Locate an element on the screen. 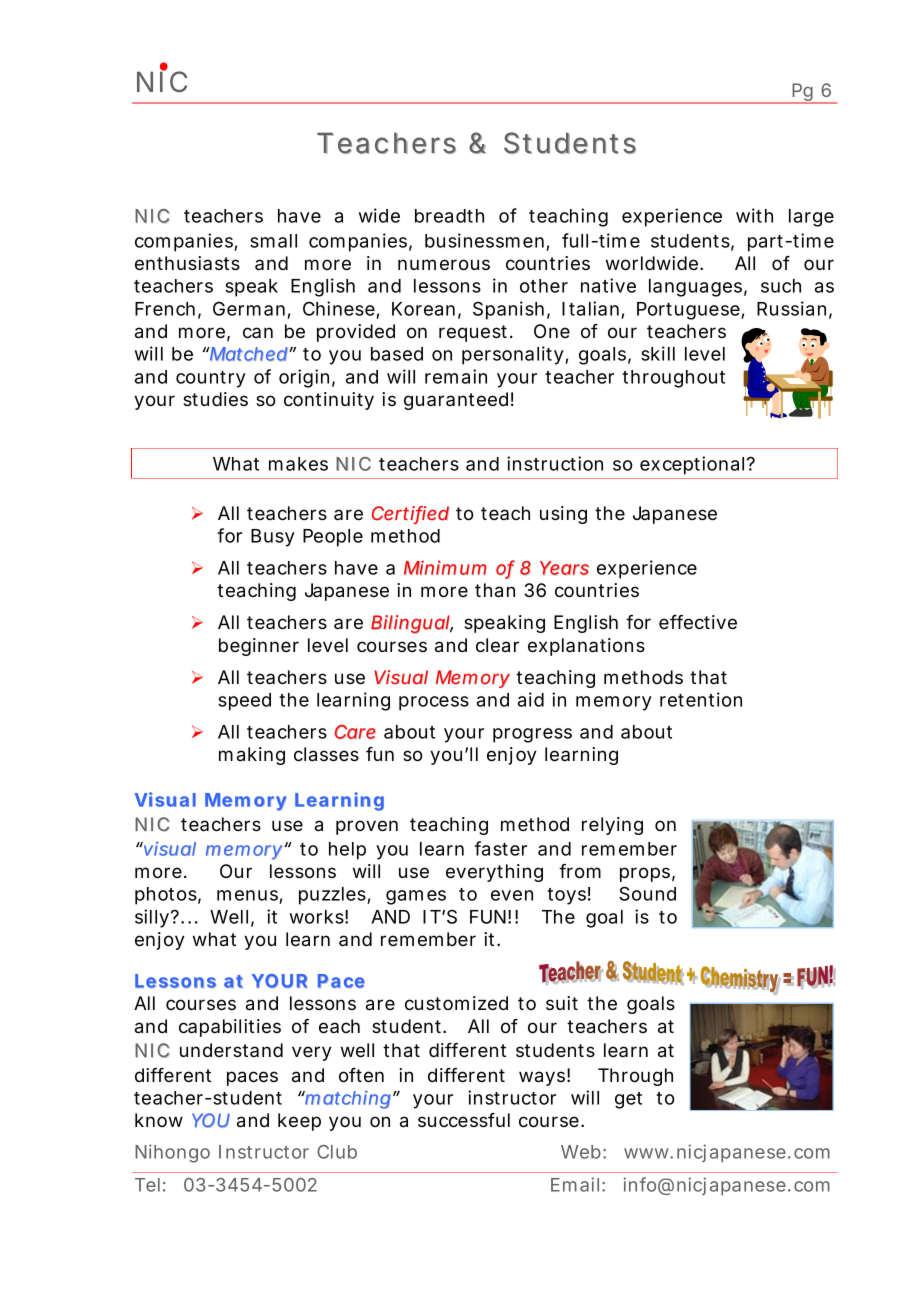 This screenshot has height=1308, width=924. speed is located at coordinates (244, 702).
